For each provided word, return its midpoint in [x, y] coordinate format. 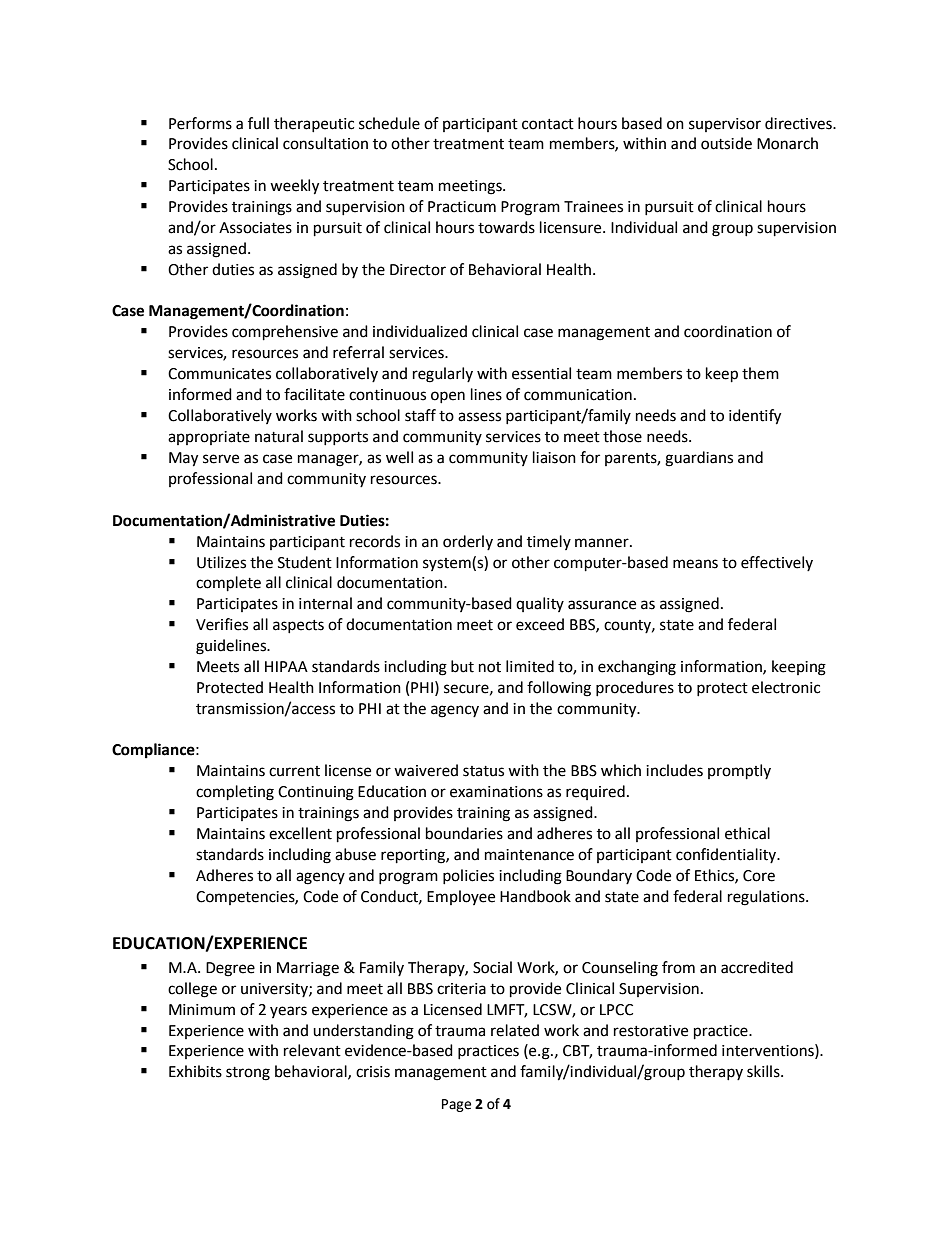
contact [548, 124]
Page [456, 1105]
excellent [300, 833]
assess [479, 417]
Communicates [219, 374]
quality [540, 604]
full [258, 123]
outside [726, 143]
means [695, 564]
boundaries [464, 833]
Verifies [222, 624]
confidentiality [727, 855]
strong [248, 1074]
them [760, 373]
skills [764, 1071]
